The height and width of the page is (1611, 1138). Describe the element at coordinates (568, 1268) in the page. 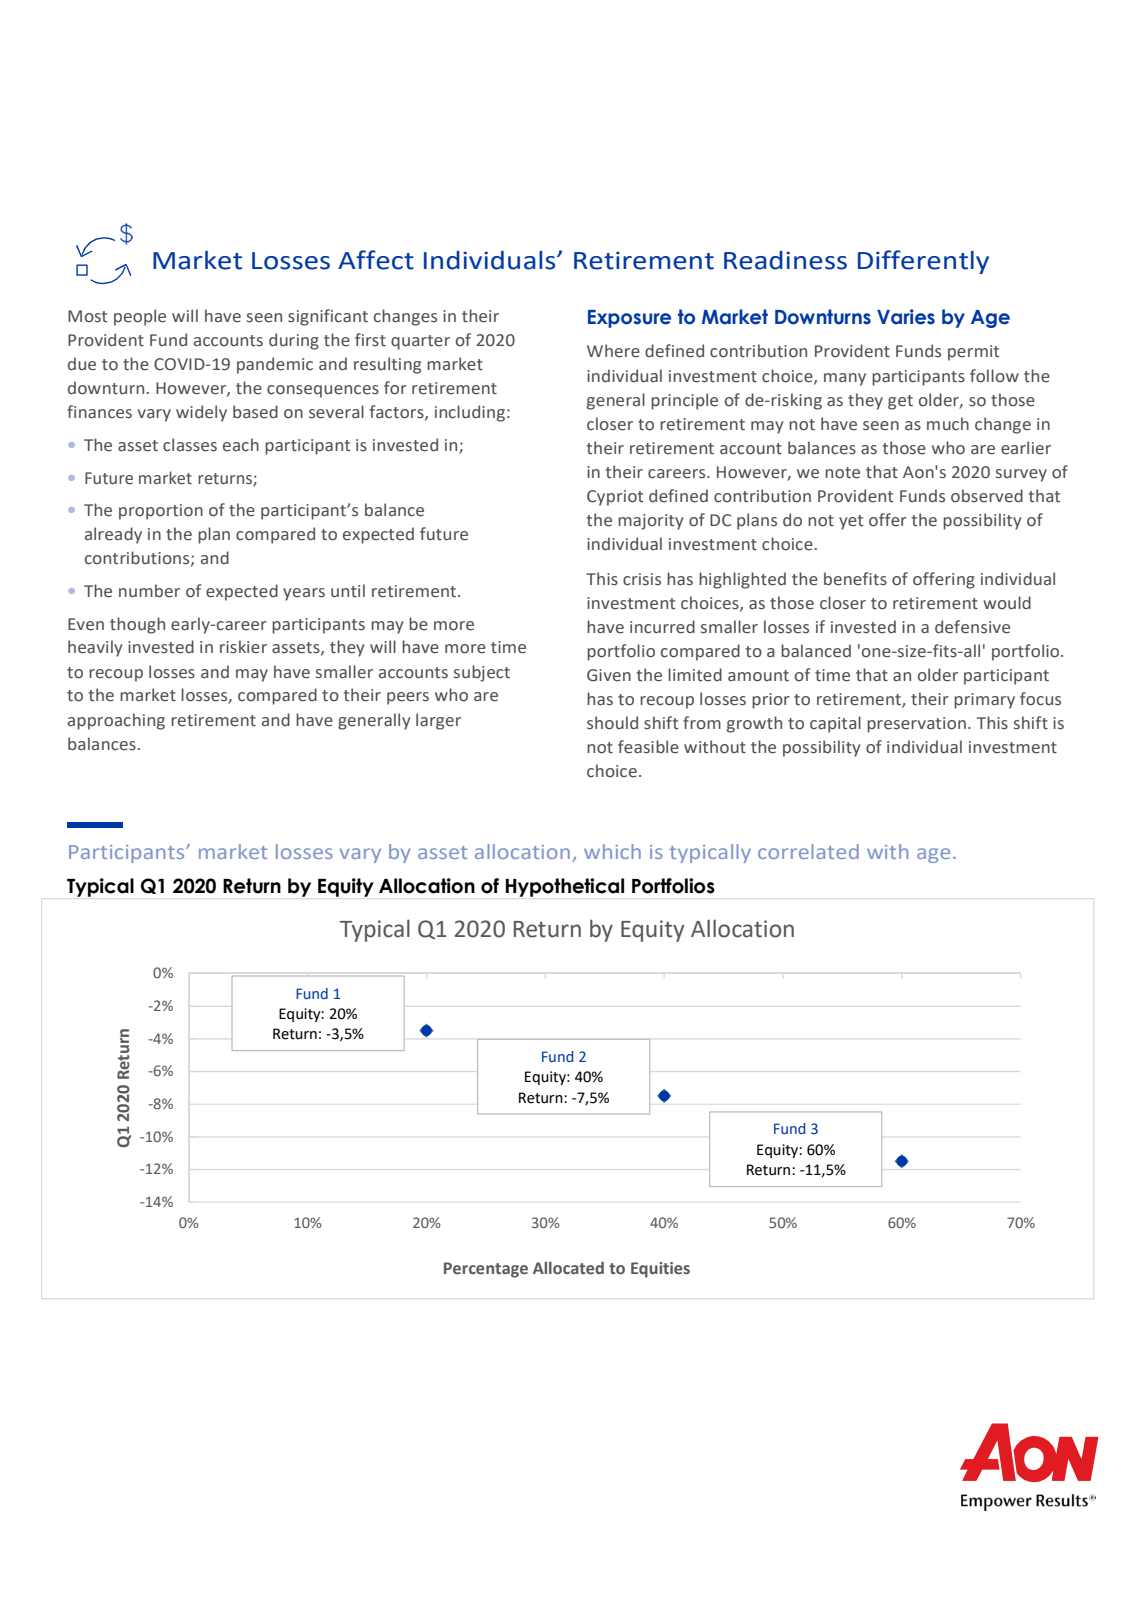

I see `Allocated` at that location.
